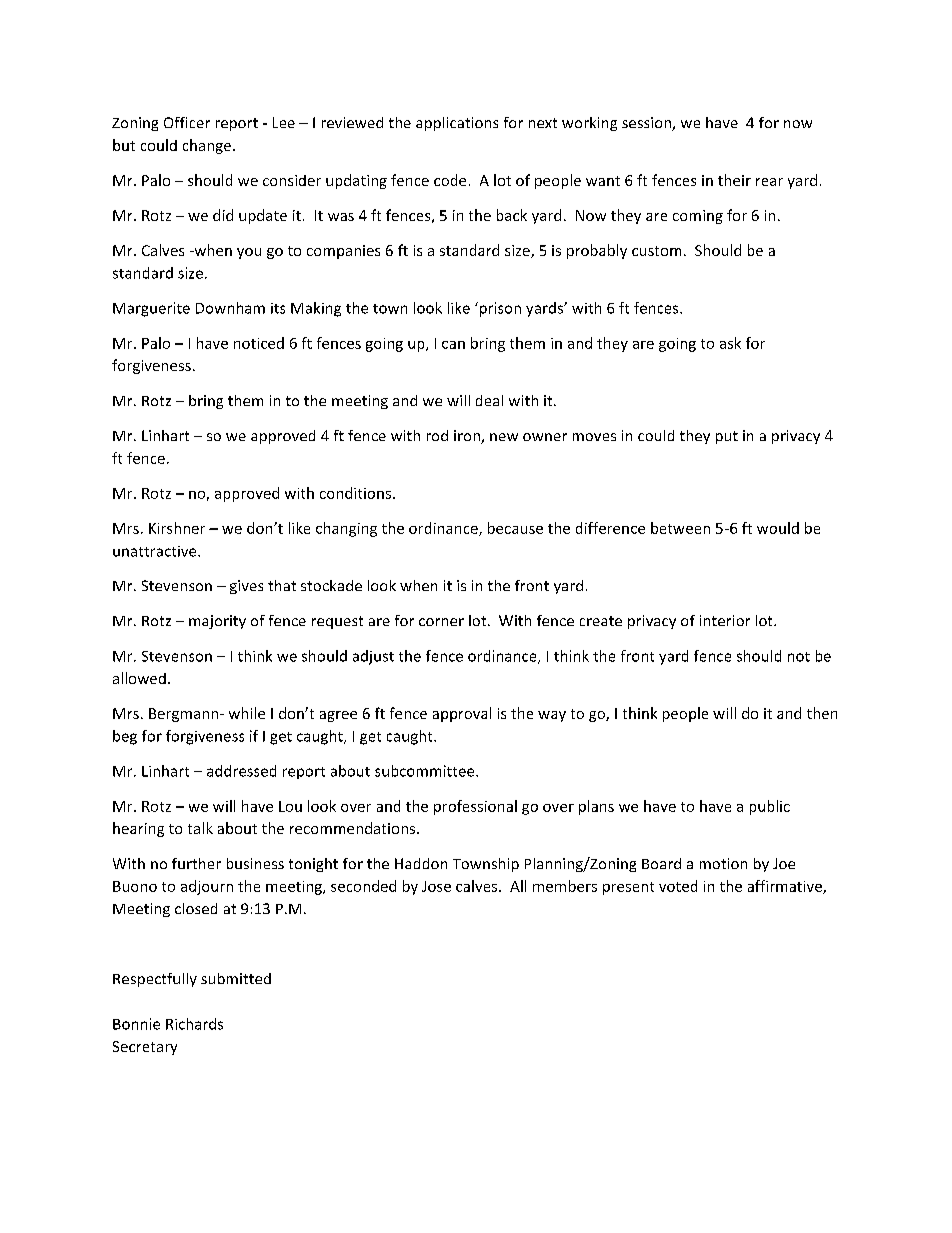 The width and height of the screenshot is (952, 1233). What do you see at coordinates (241, 771) in the screenshot?
I see `addressed` at bounding box center [241, 771].
